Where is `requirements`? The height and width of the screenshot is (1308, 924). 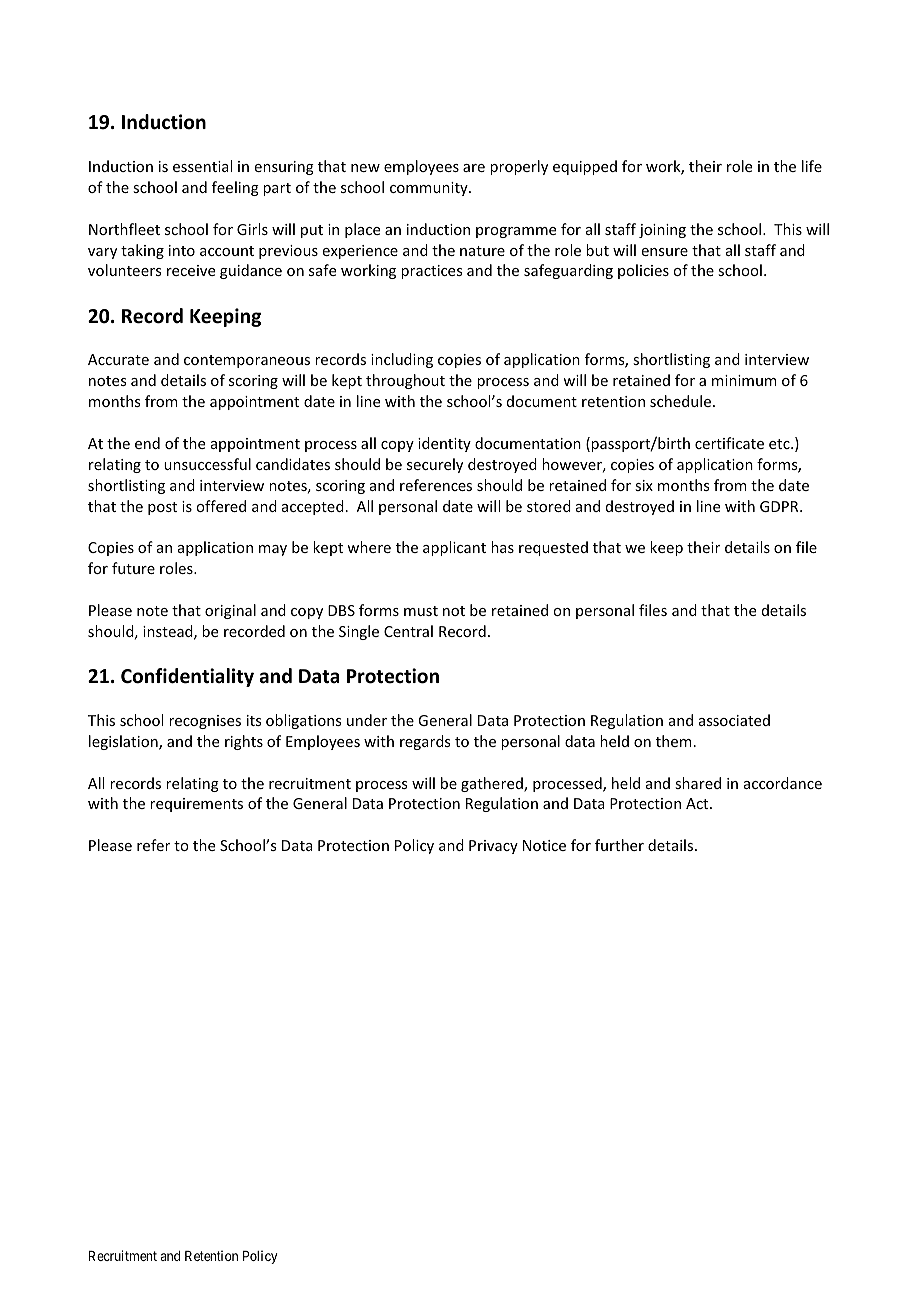 requirements is located at coordinates (196, 805).
